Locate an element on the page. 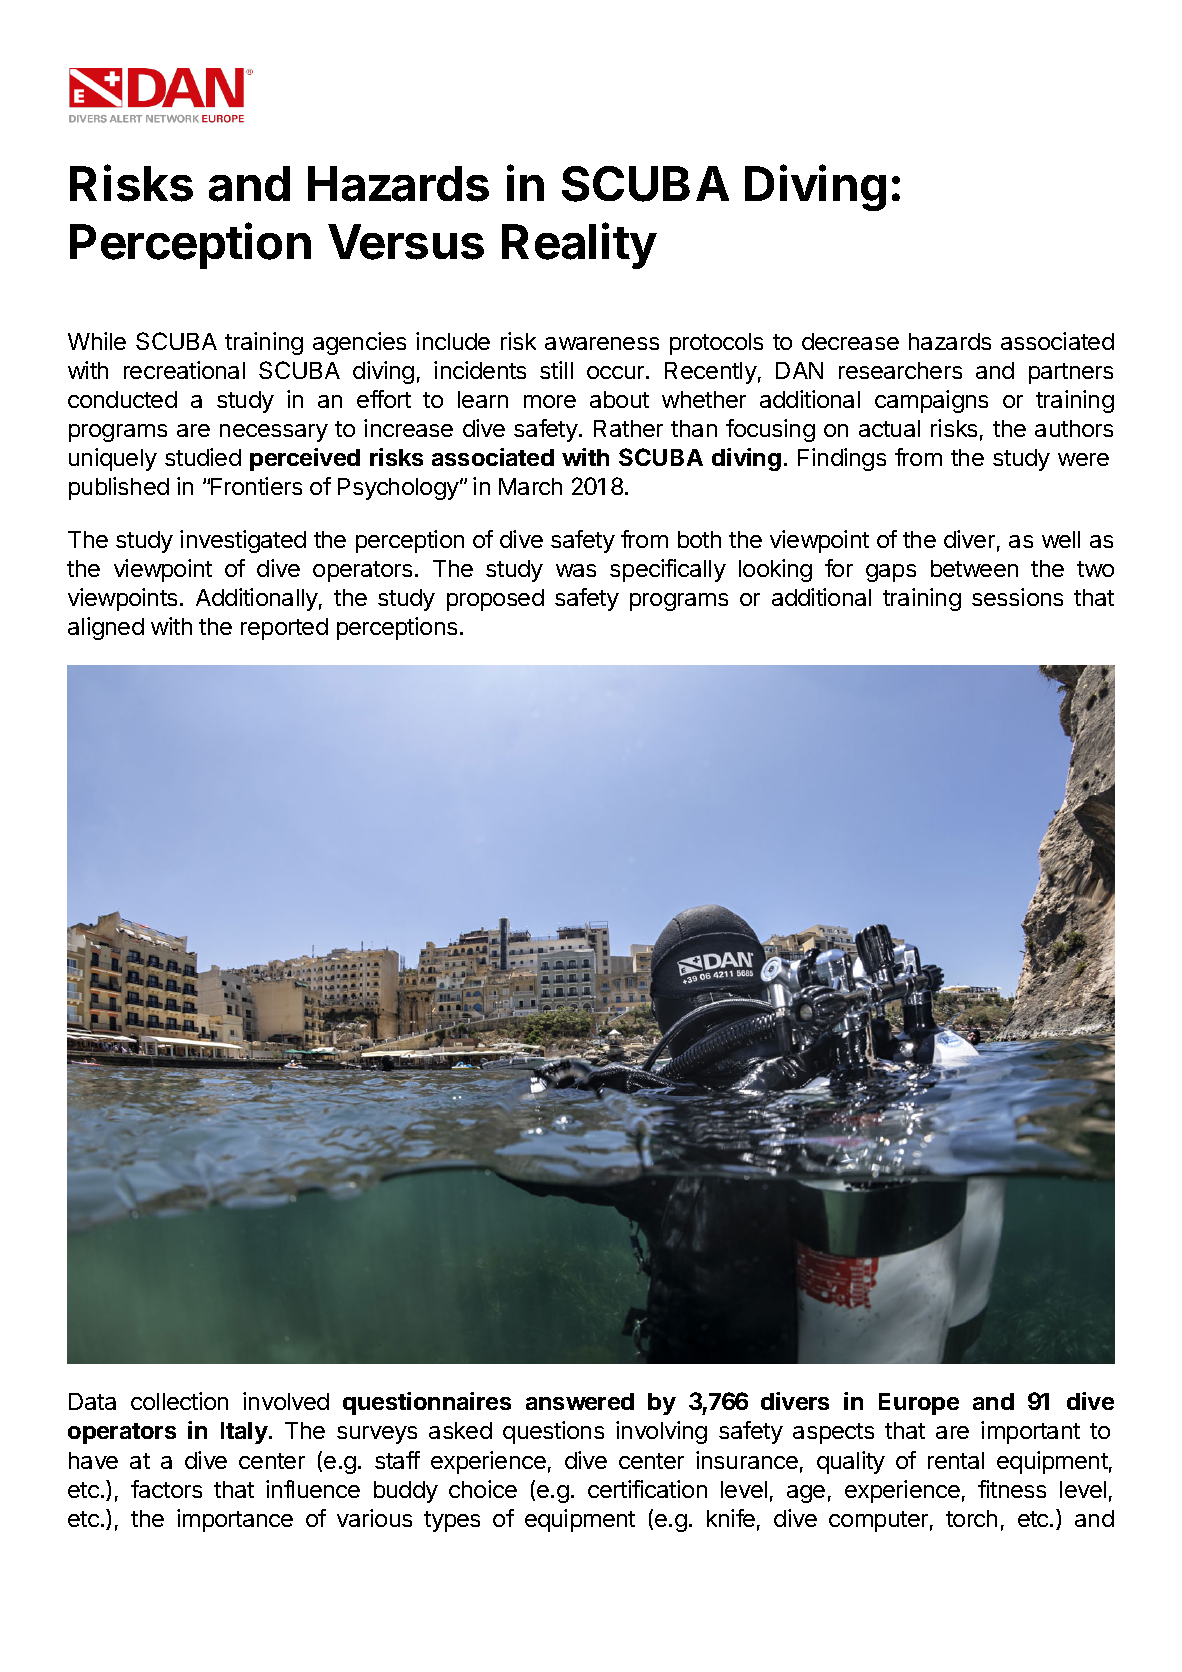  Reality is located at coordinates (579, 246).
